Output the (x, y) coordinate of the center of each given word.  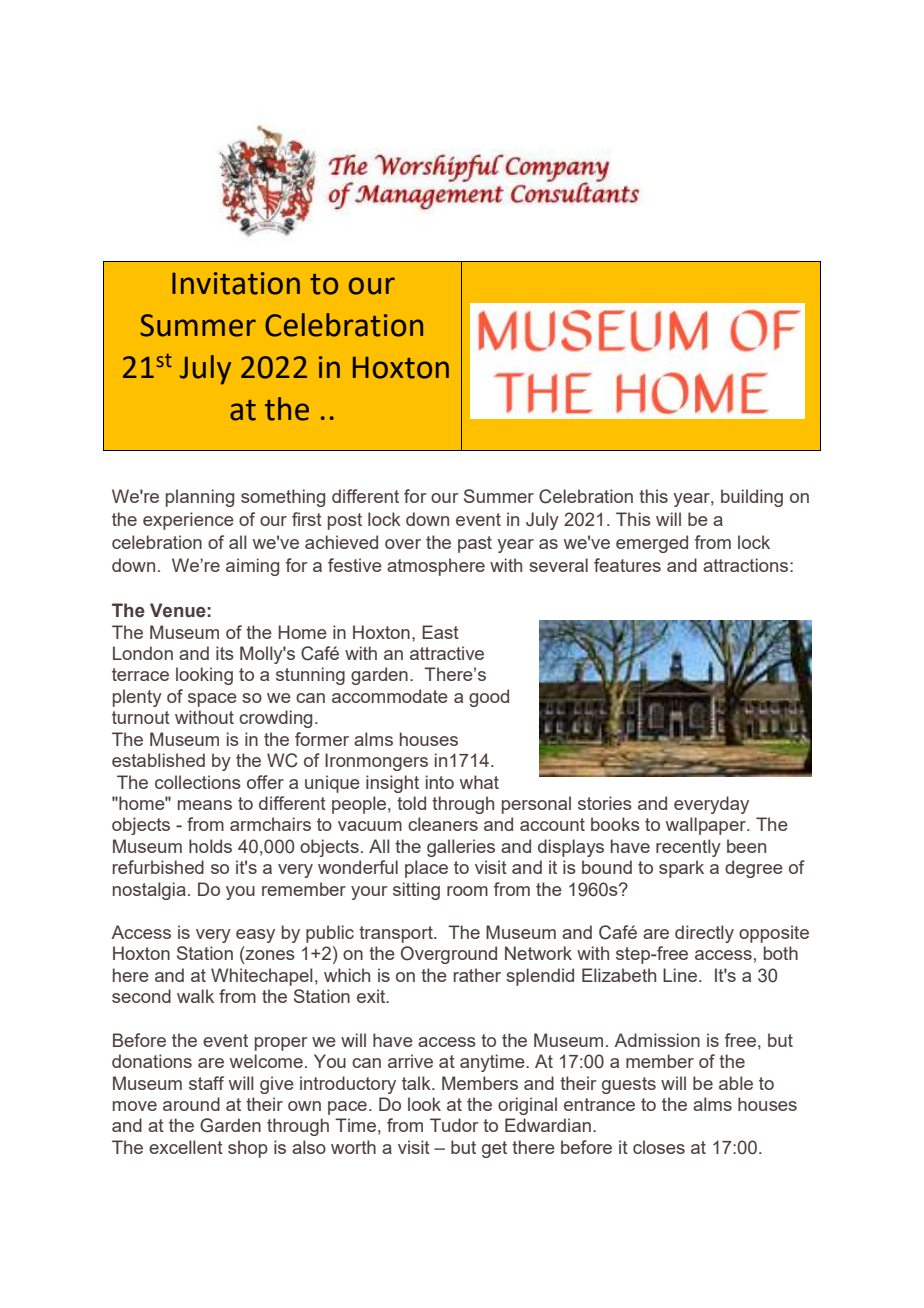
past (475, 544)
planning (200, 498)
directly (704, 934)
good (489, 698)
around (191, 1104)
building (752, 498)
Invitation (236, 283)
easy (255, 936)
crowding (275, 719)
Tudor (454, 1125)
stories (605, 803)
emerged (652, 544)
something (283, 498)
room (467, 891)
